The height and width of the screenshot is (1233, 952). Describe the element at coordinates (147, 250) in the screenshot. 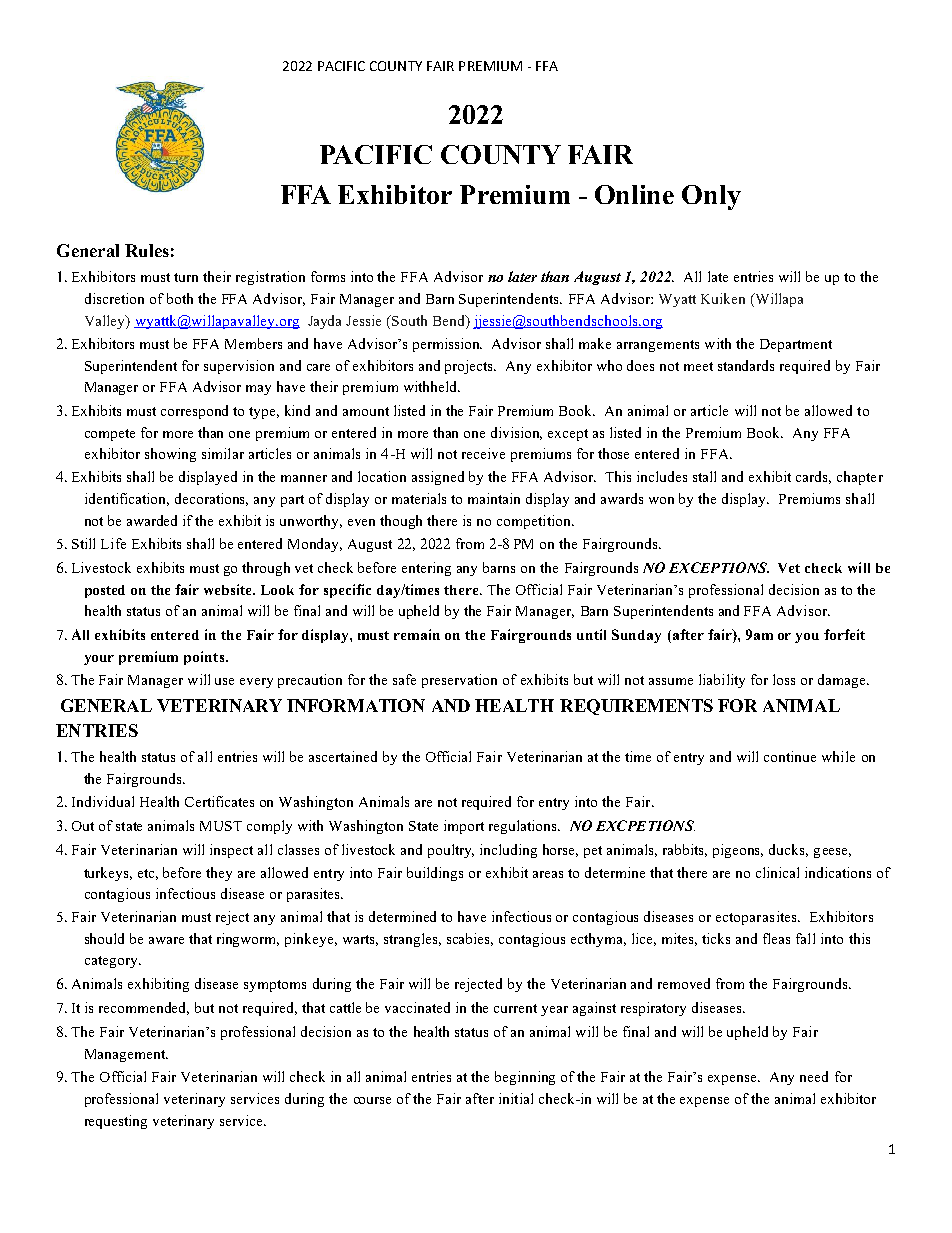

I see `Rules` at that location.
